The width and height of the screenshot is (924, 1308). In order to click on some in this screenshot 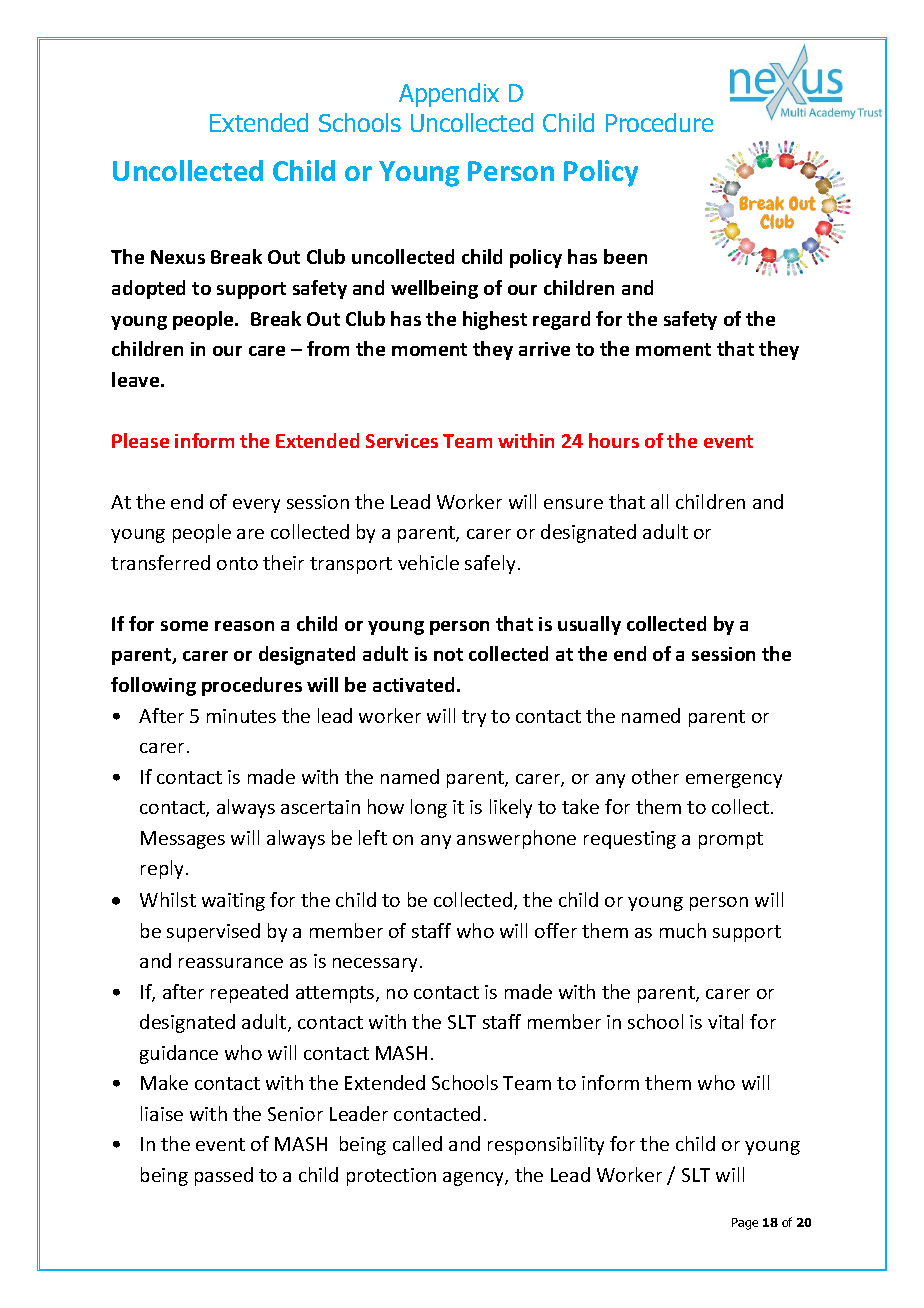, I will do `click(184, 626)`.
